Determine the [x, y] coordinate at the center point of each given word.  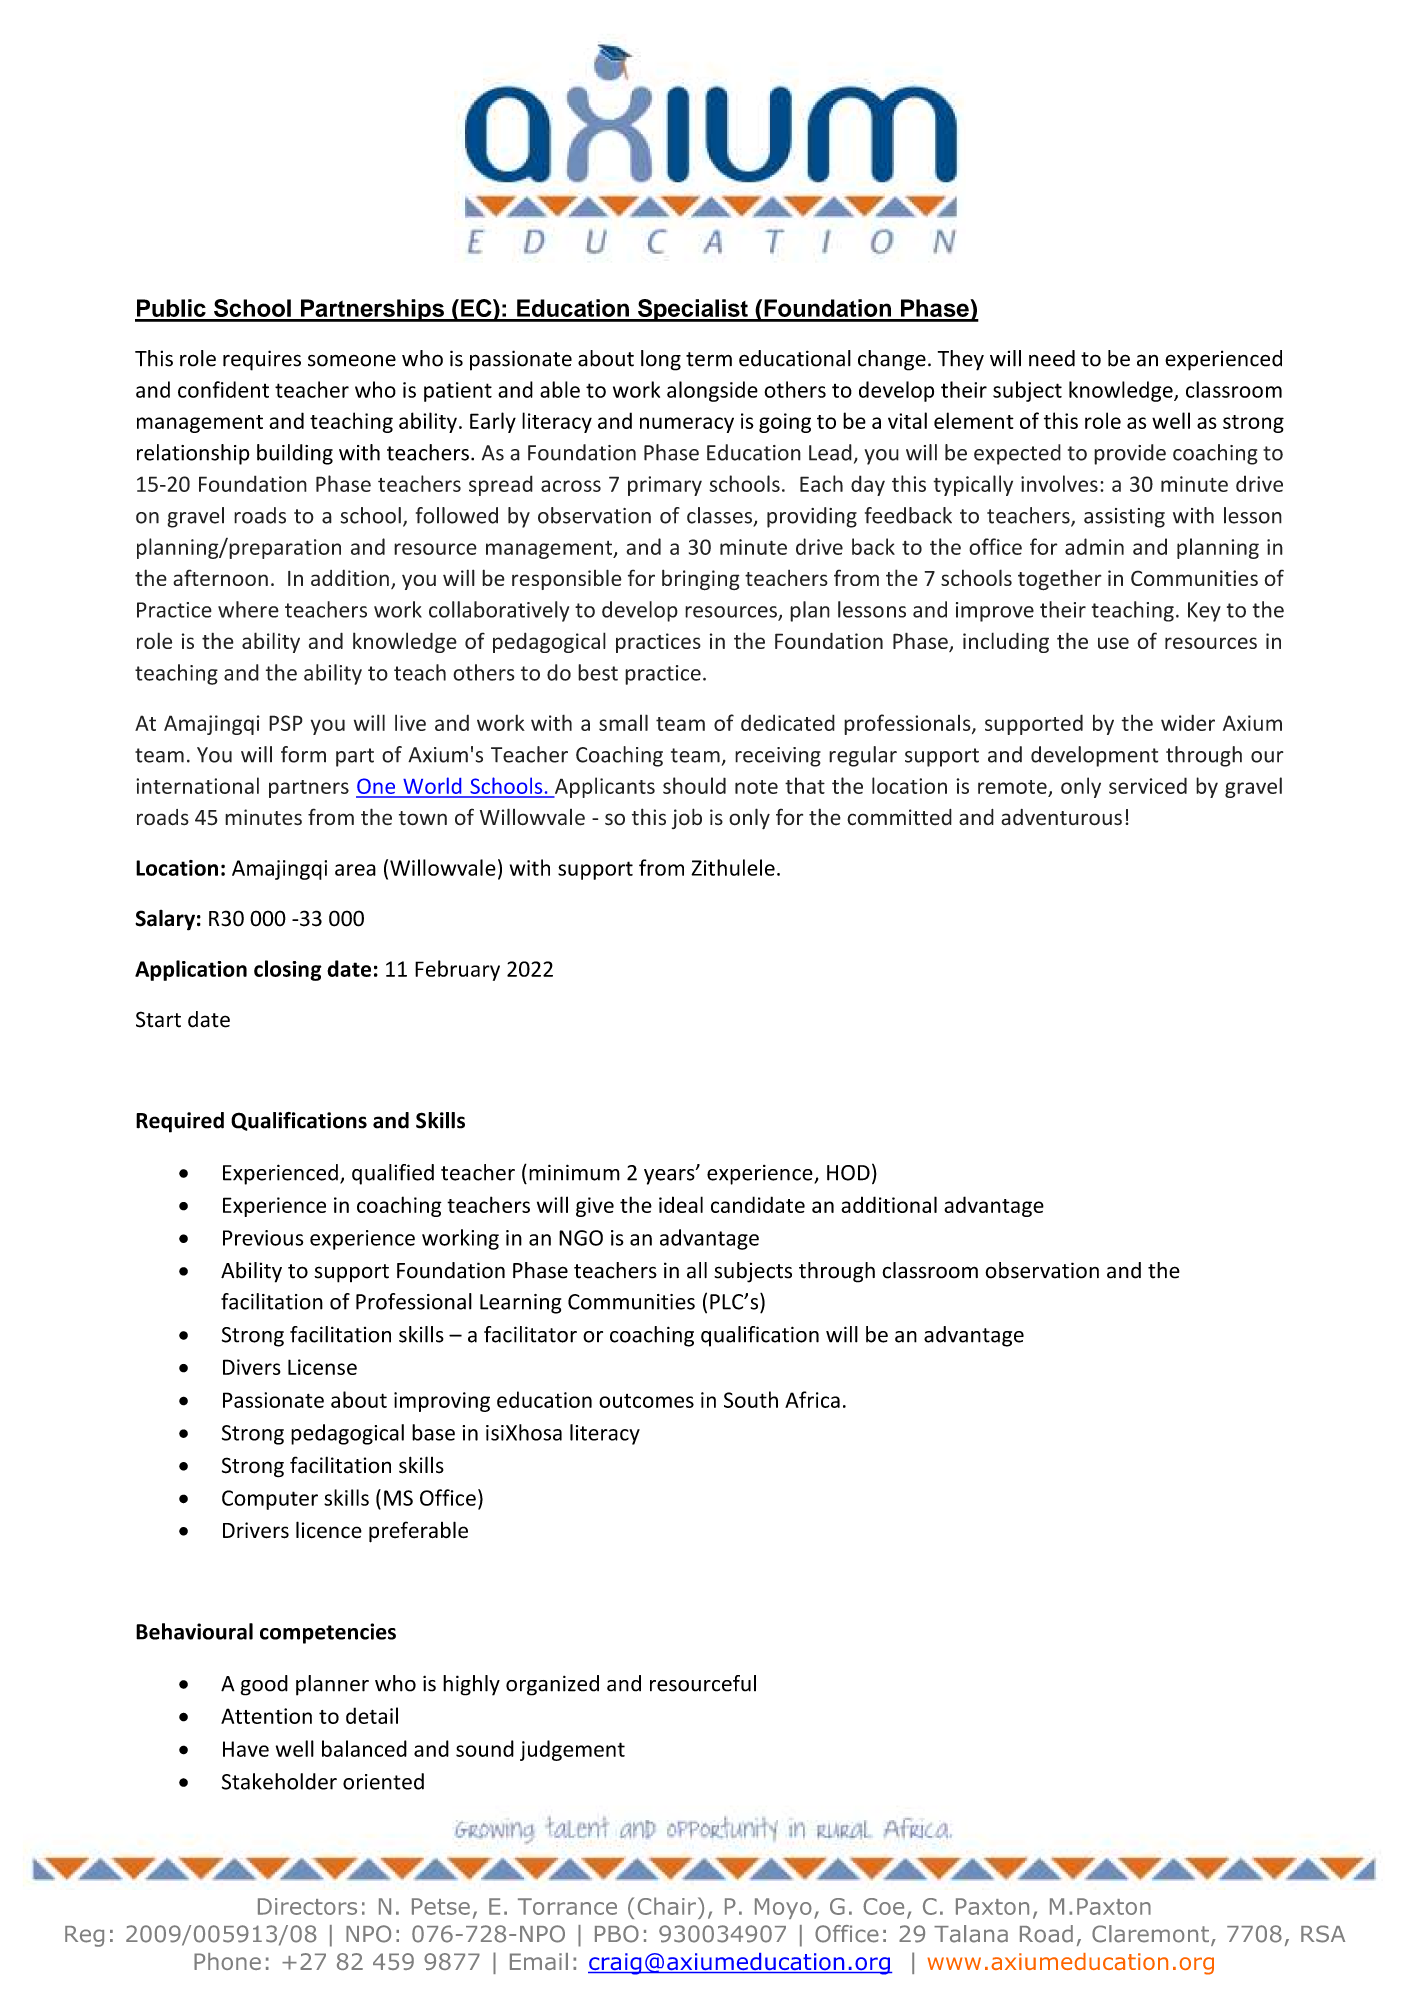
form [303, 754]
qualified [393, 1174]
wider [1188, 722]
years [670, 1176]
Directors [307, 1906]
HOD [848, 1173]
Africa [812, 1399]
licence [329, 1530]
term [709, 359]
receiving [778, 757]
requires [262, 360]
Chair [667, 1906]
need [1052, 358]
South [751, 1399]
